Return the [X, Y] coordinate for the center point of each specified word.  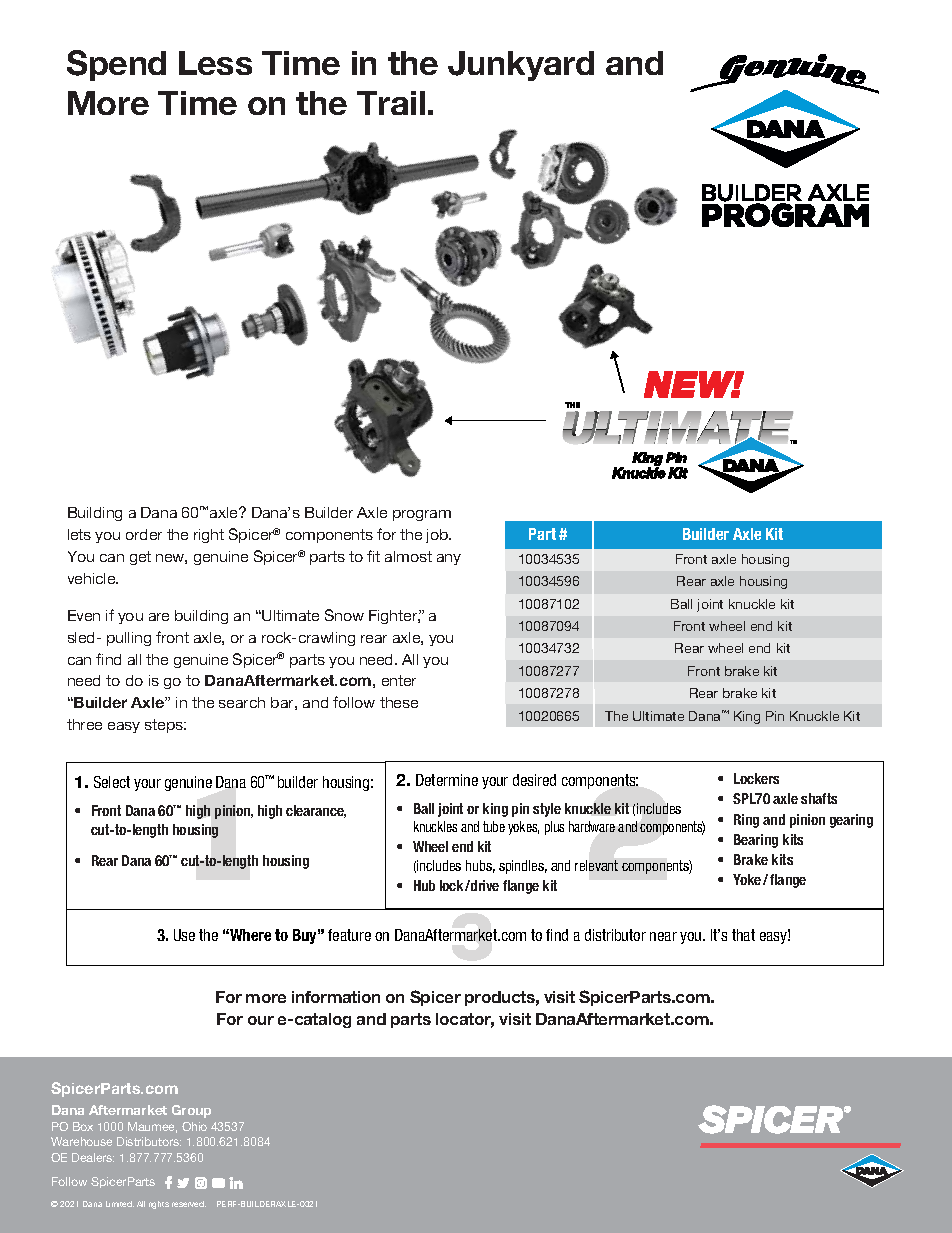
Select [112, 782]
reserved [189, 1204]
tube [494, 826]
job [438, 536]
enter [399, 680]
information [336, 997]
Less [215, 63]
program [422, 515]
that [743, 935]
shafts [819, 798]
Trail [391, 103]
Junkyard [521, 66]
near [663, 936]
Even [84, 615]
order [144, 534]
